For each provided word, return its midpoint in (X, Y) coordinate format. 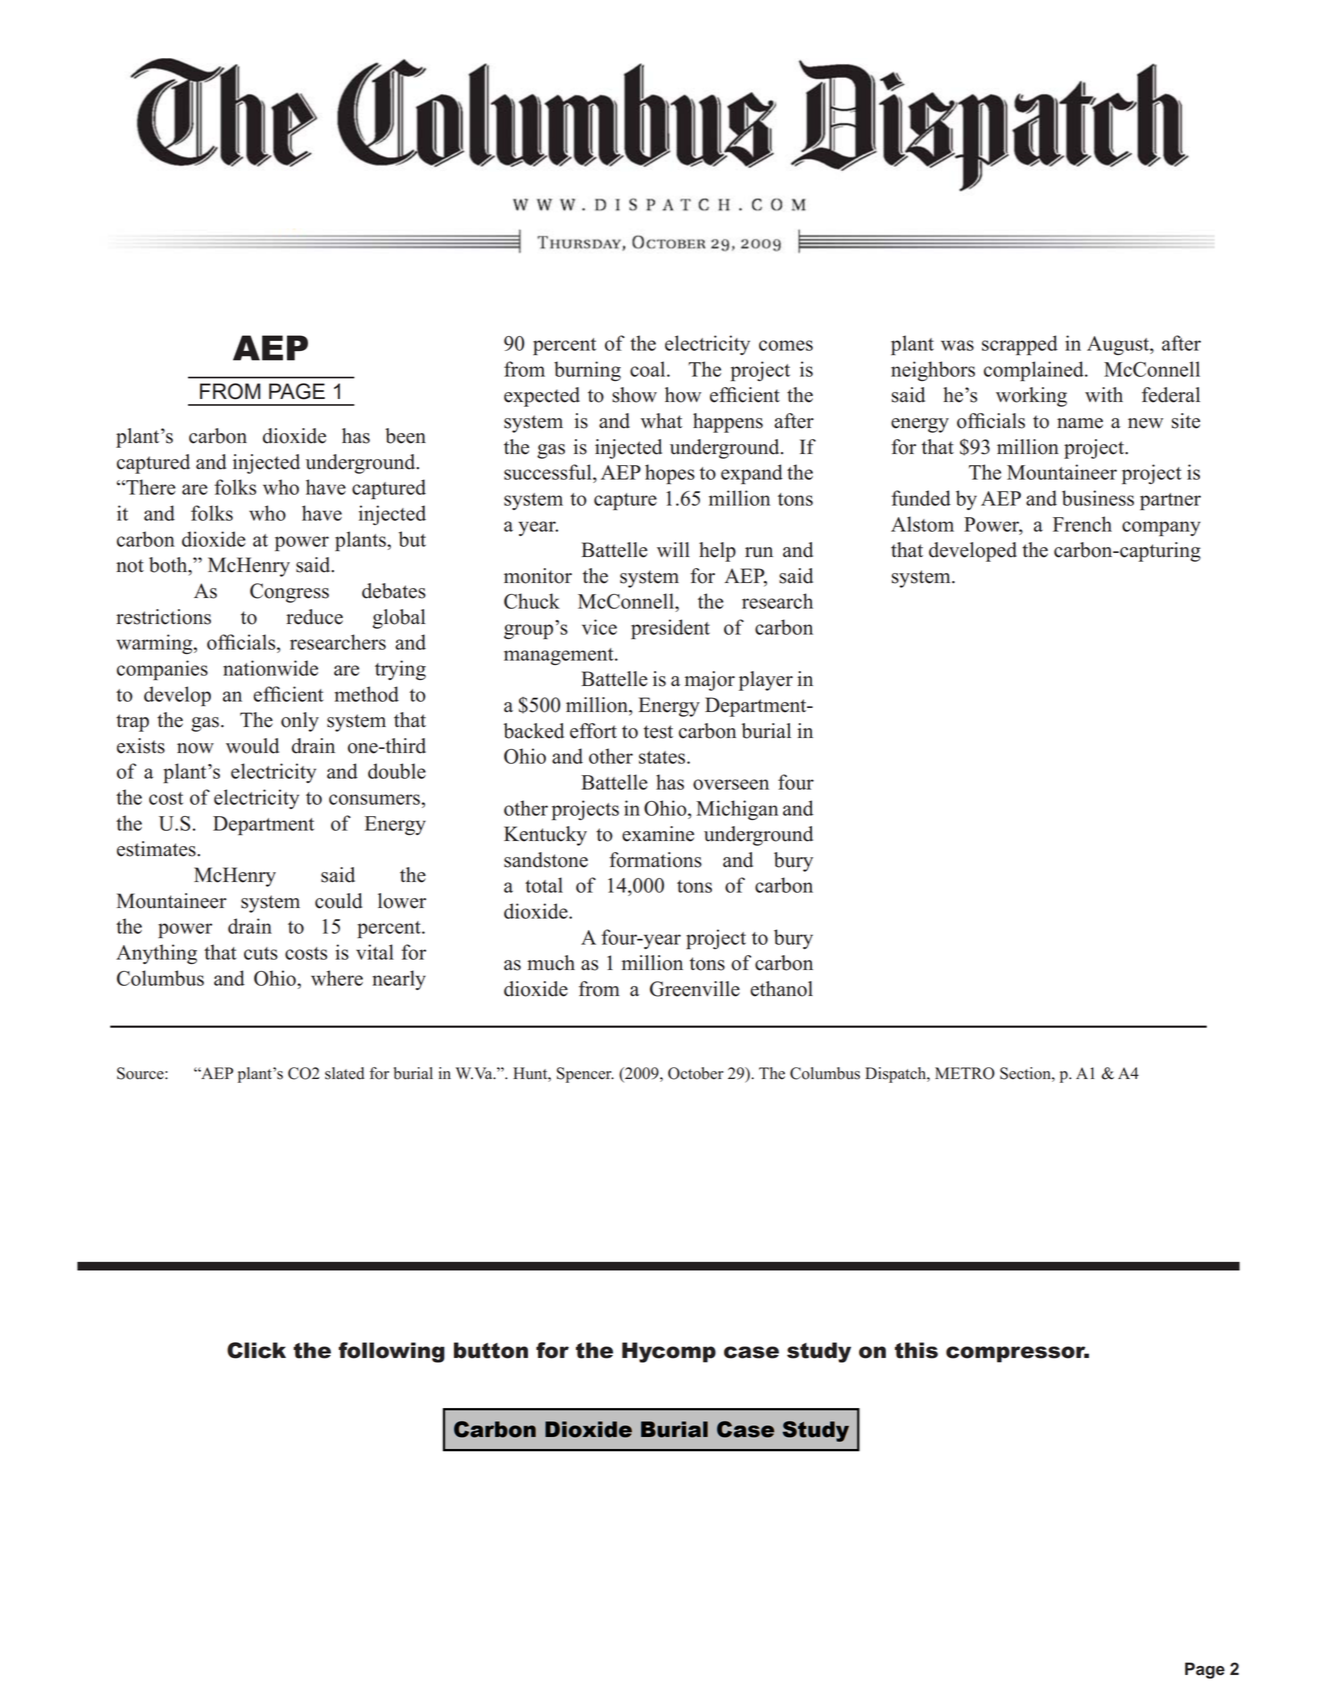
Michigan (737, 810)
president (670, 629)
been (405, 436)
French (1082, 524)
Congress (289, 593)
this (916, 1350)
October (695, 1073)
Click (256, 1350)
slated (344, 1073)
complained (1035, 371)
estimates (157, 849)
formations (655, 860)
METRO (965, 1073)
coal (649, 369)
